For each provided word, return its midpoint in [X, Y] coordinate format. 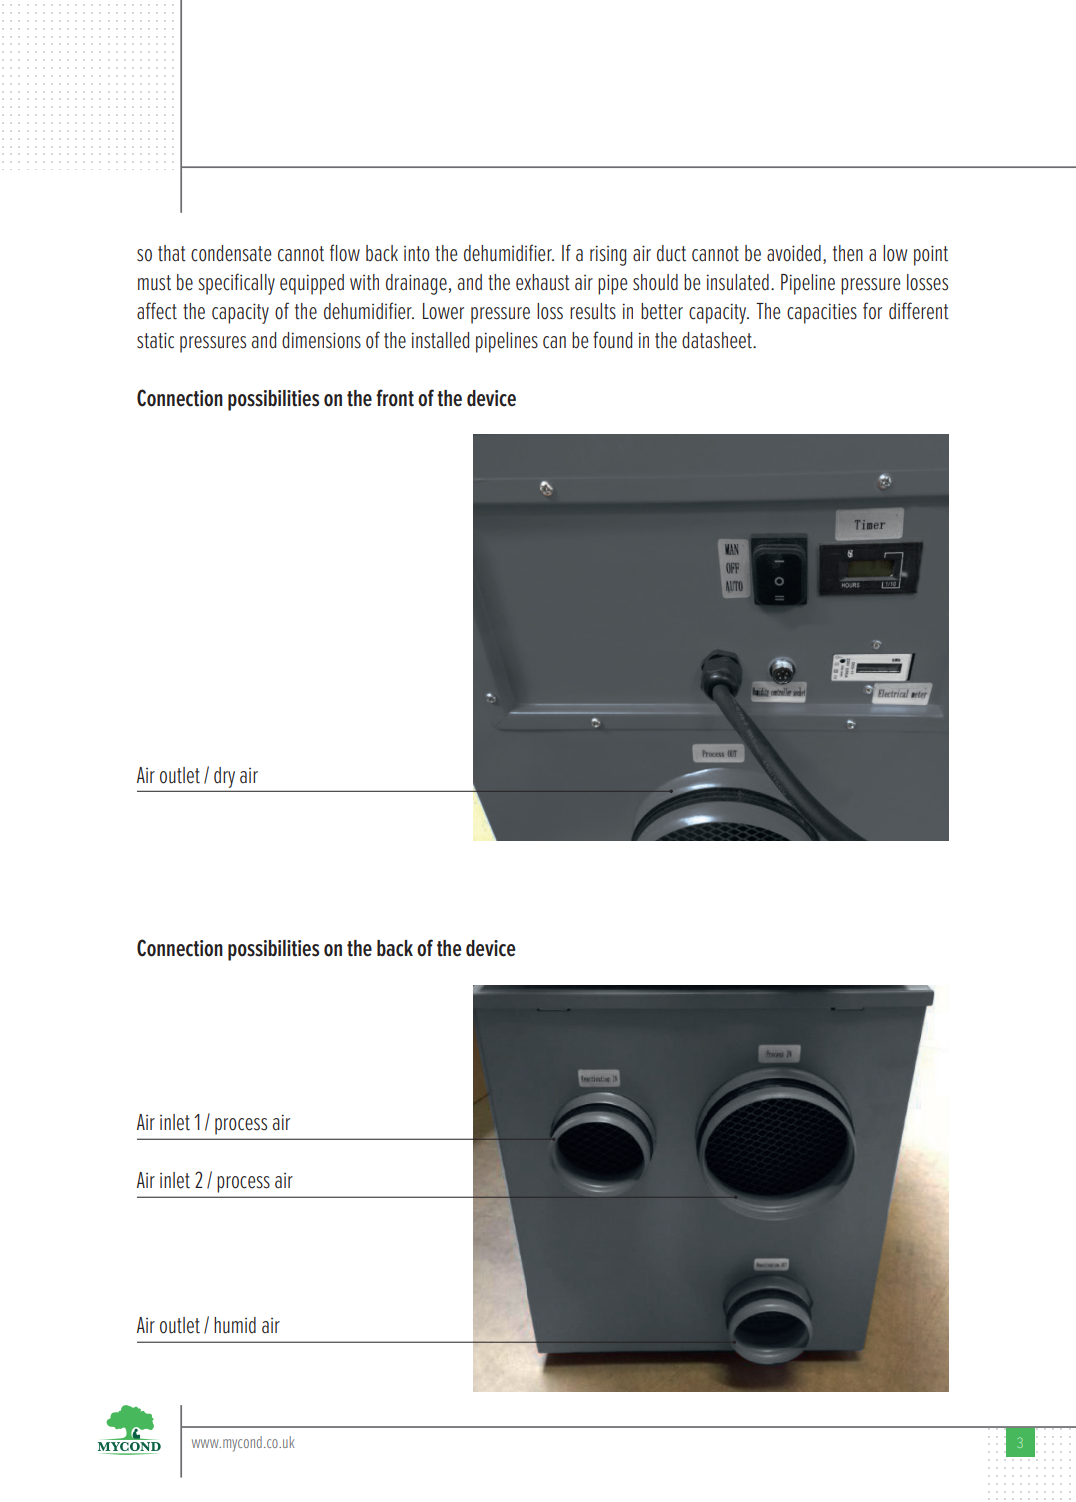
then [848, 253]
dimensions [321, 340]
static [155, 340]
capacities [822, 313]
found [612, 340]
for [872, 311]
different [919, 311]
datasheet [718, 340]
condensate [231, 253]
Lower [443, 311]
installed [440, 340]
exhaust [543, 282]
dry [224, 777]
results [593, 311]
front [395, 398]
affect [157, 311]
